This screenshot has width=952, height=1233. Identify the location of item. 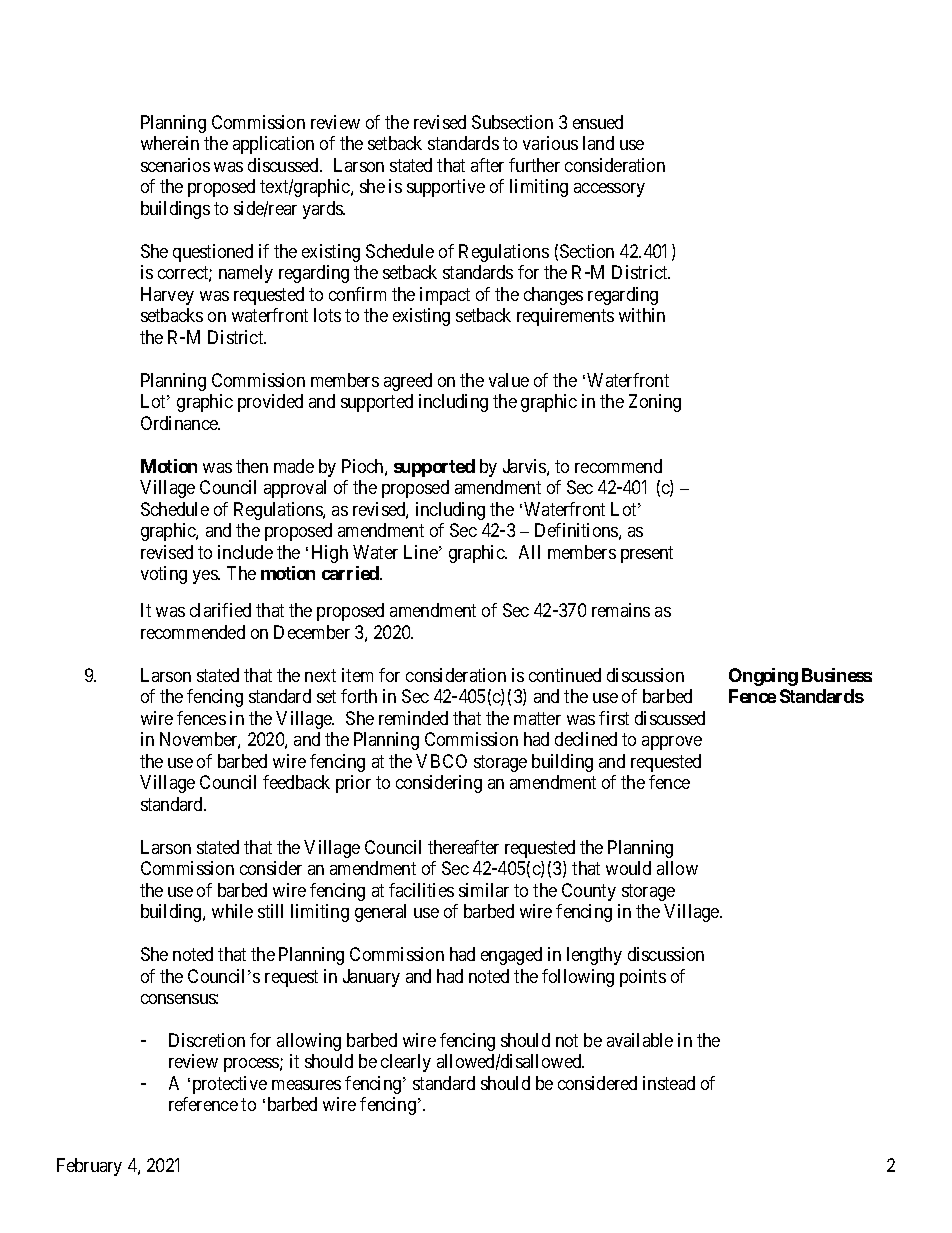
(357, 675).
